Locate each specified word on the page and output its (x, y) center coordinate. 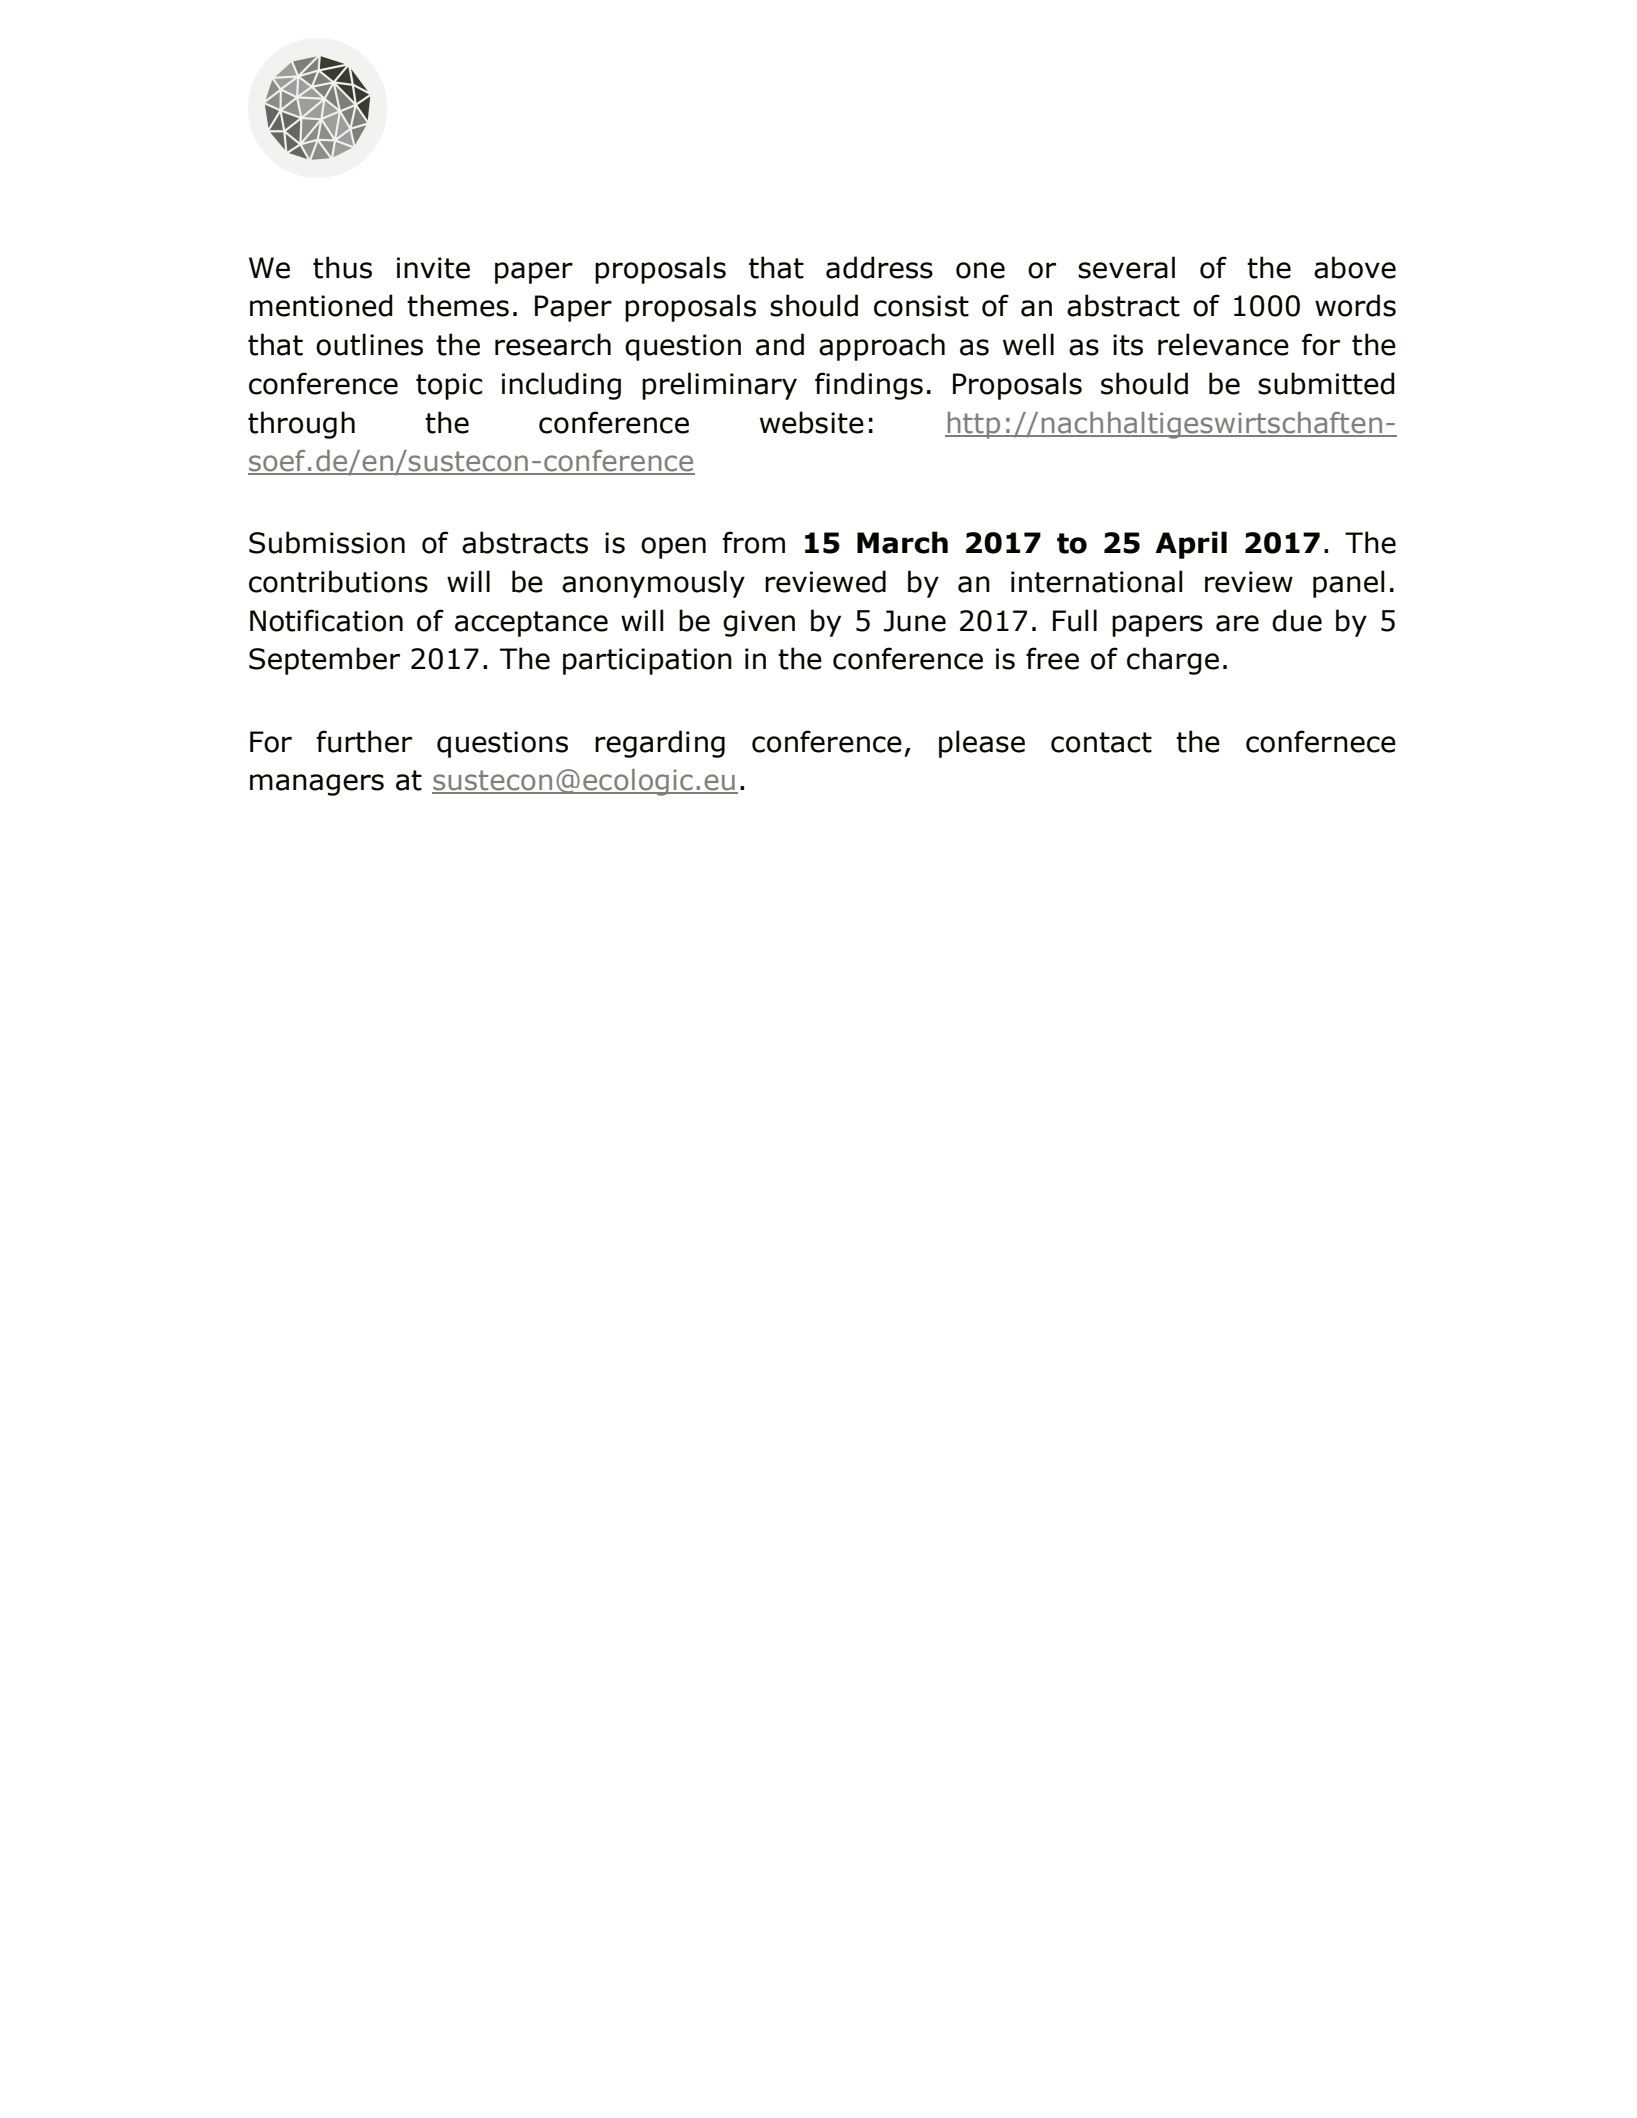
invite (433, 268)
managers (317, 785)
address (879, 267)
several (1126, 267)
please (982, 744)
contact (1101, 742)
